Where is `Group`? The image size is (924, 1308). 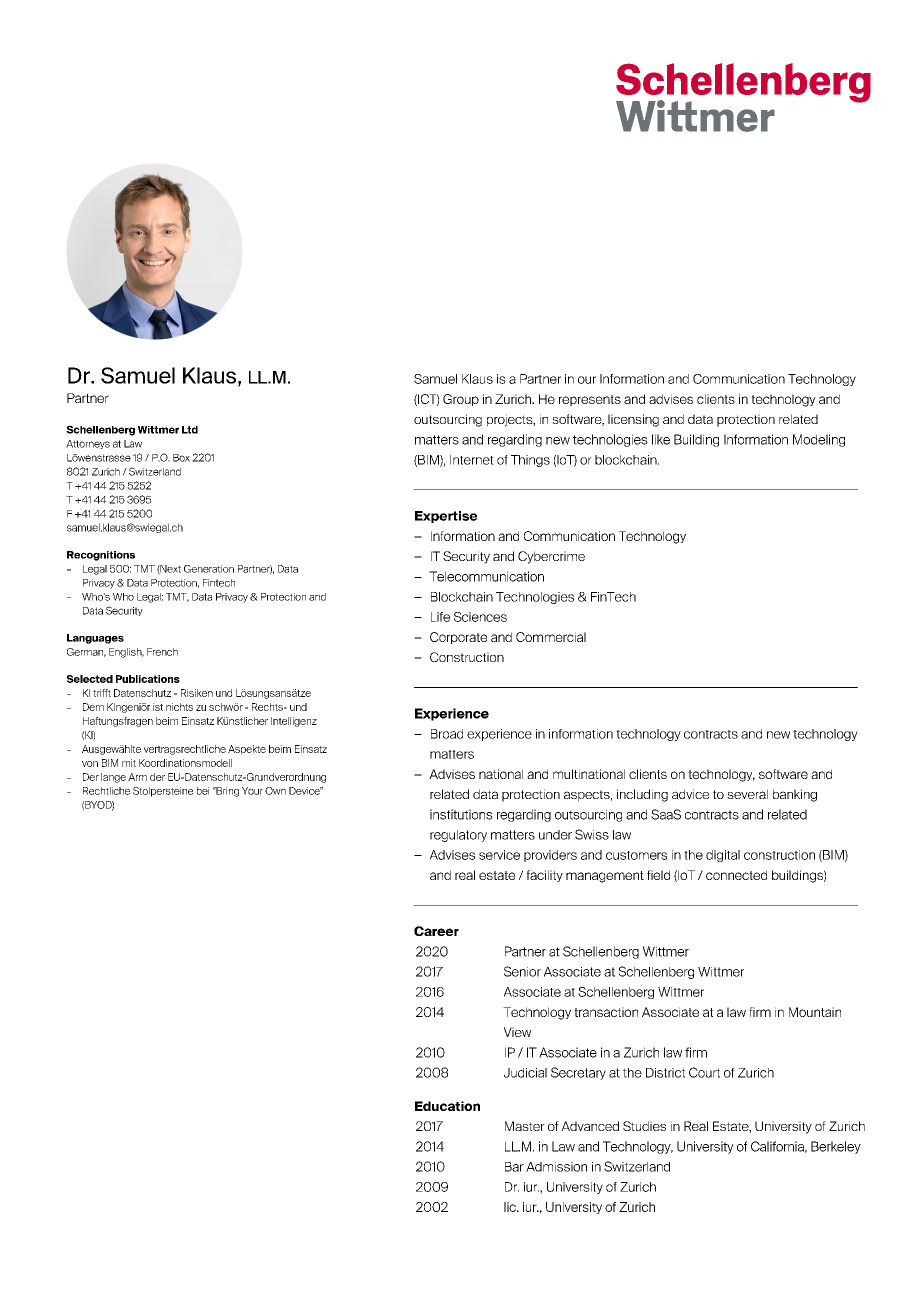 Group is located at coordinates (461, 400).
